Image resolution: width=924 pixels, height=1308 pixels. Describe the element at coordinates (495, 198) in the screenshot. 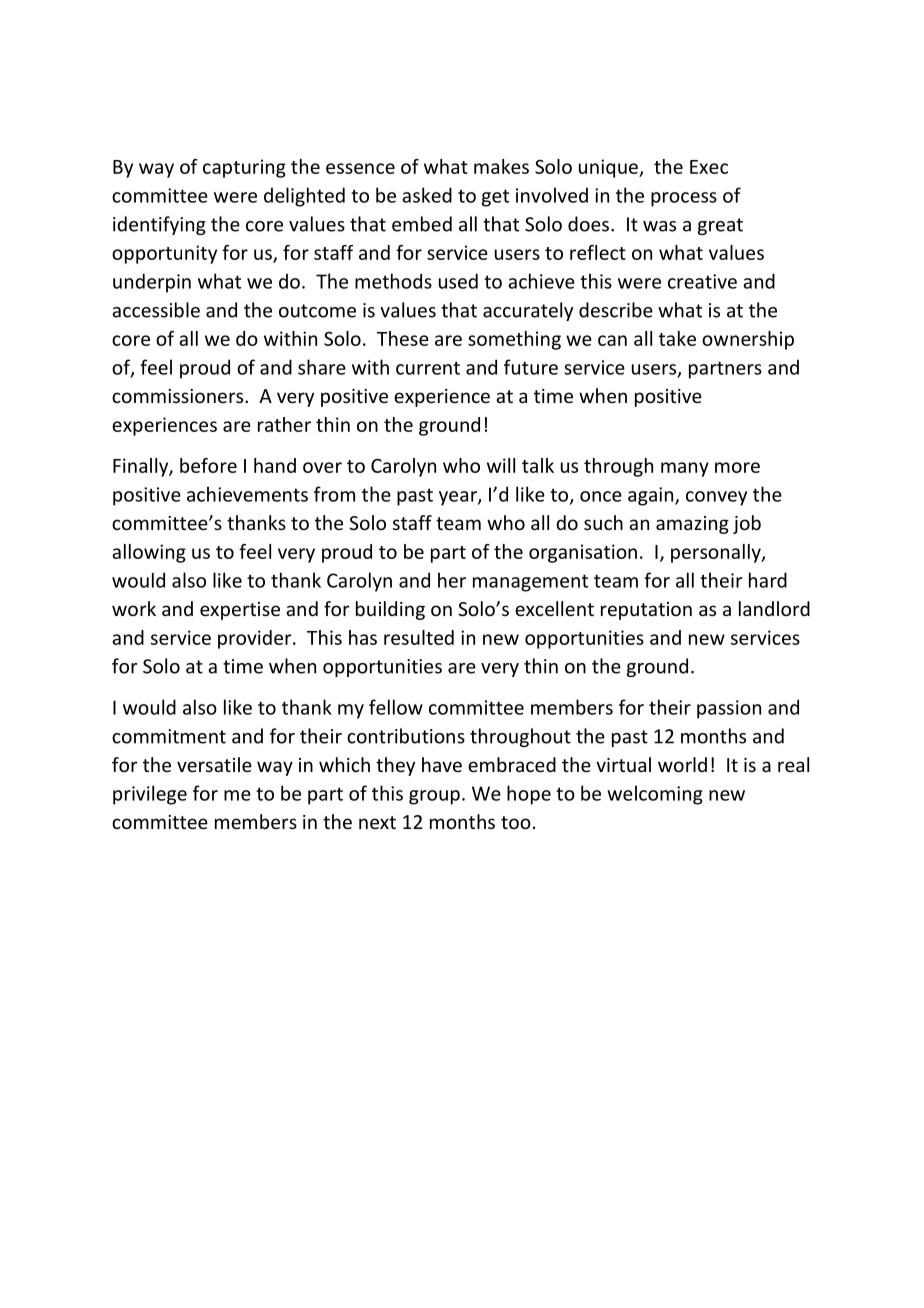

I see `get` at that location.
